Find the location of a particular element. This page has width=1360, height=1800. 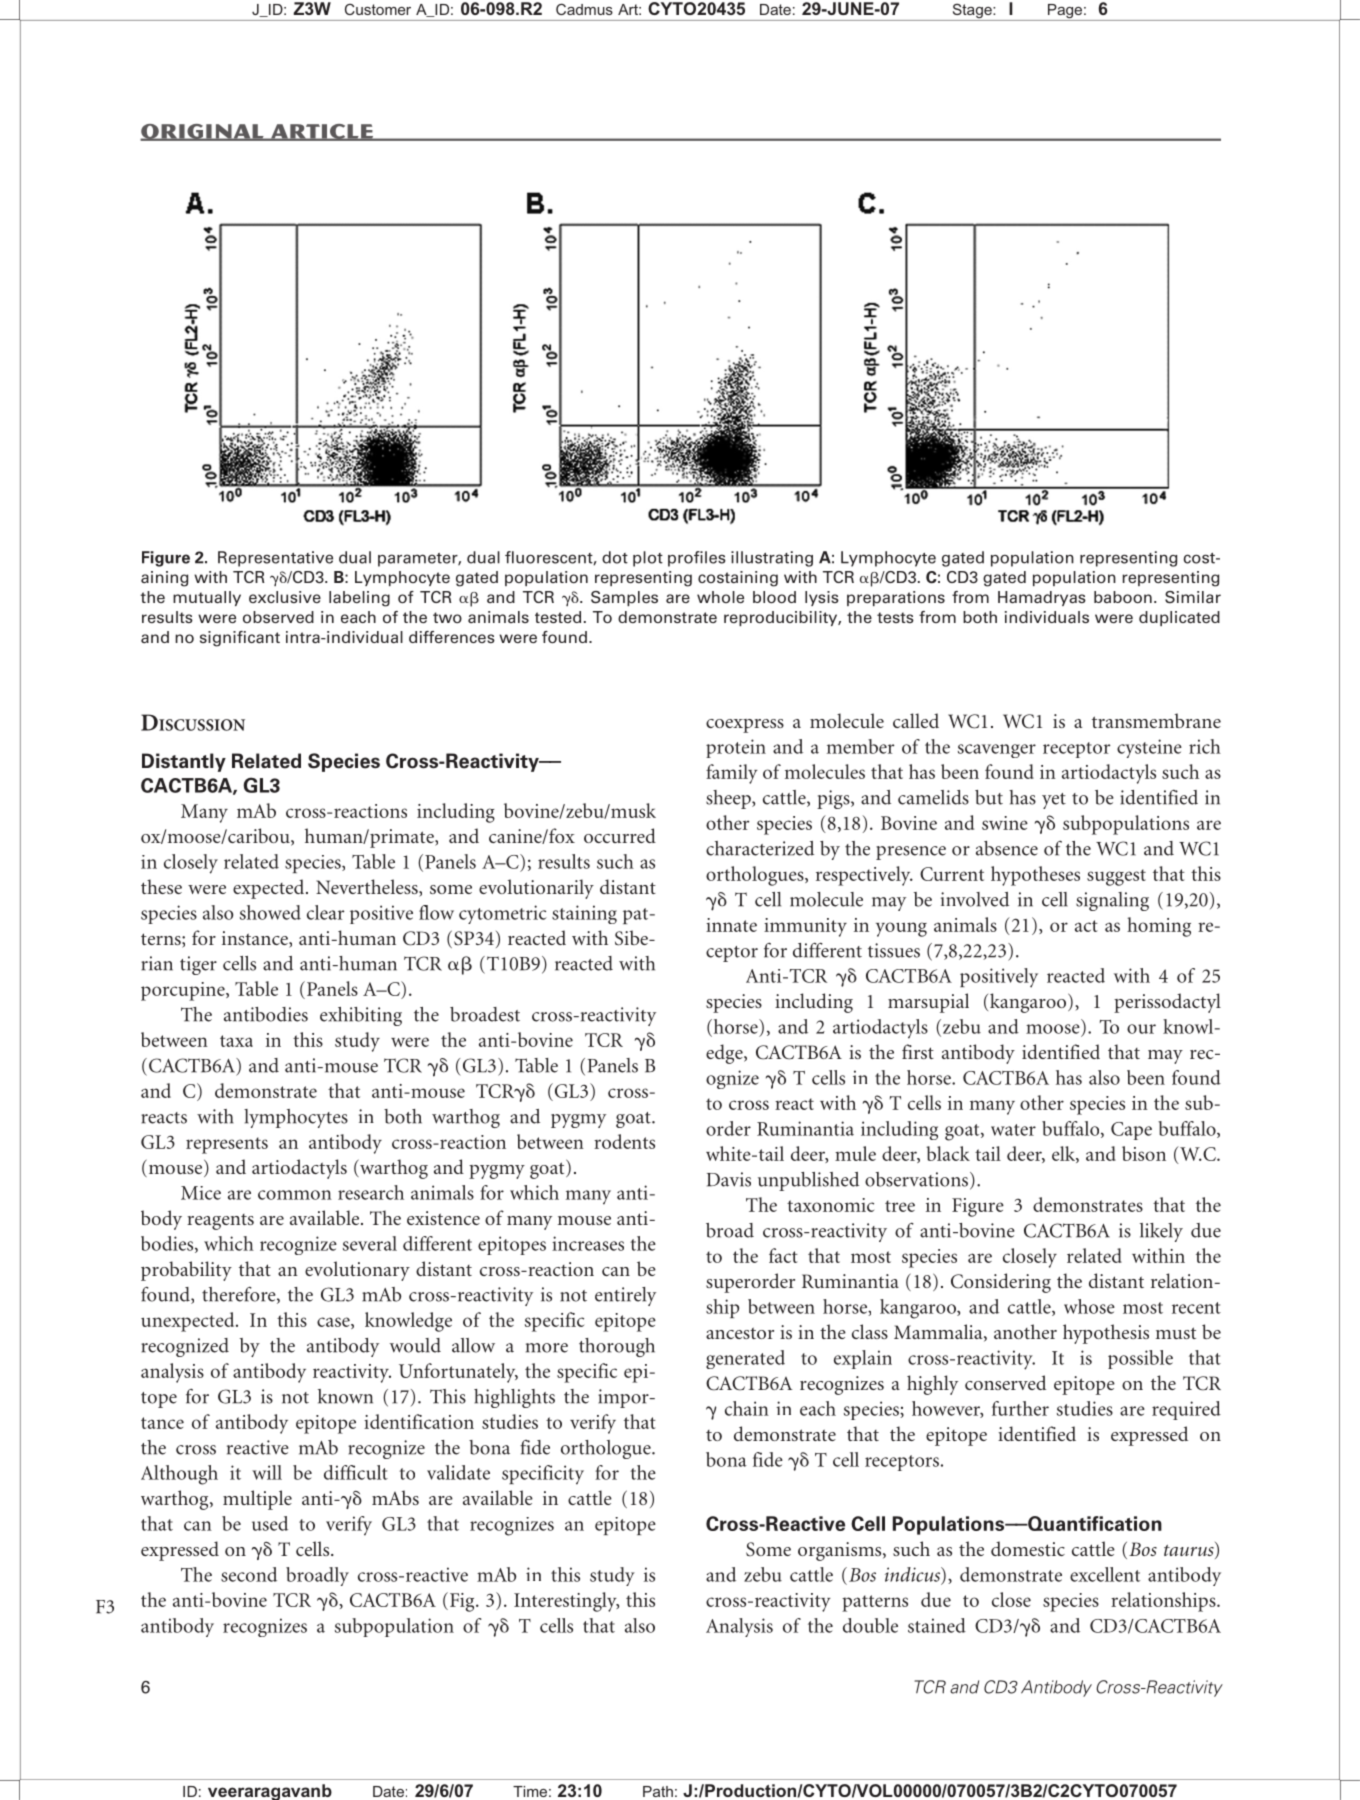

baboon is located at coordinates (1123, 597).
